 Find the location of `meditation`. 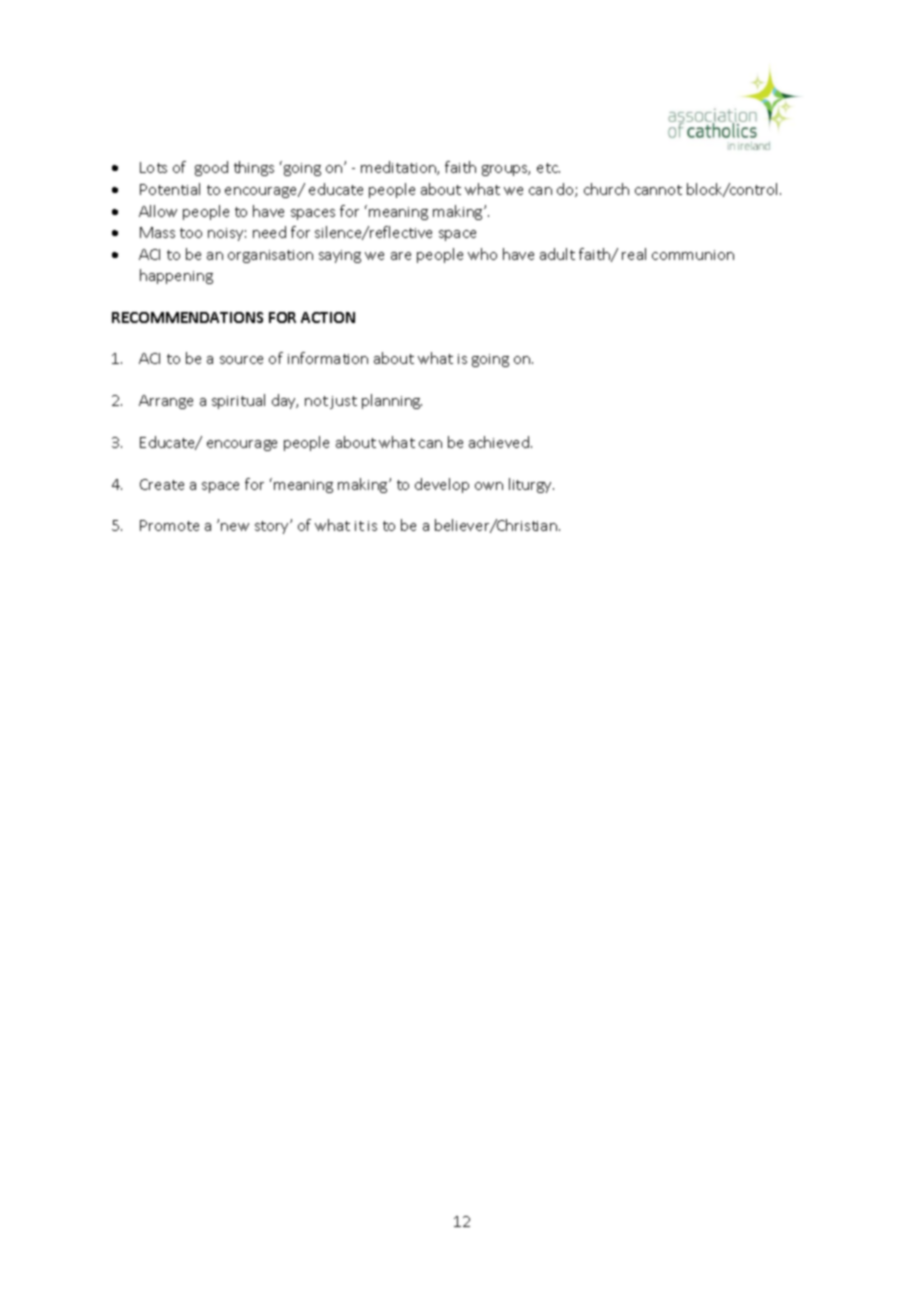

meditation is located at coordinates (399, 168).
